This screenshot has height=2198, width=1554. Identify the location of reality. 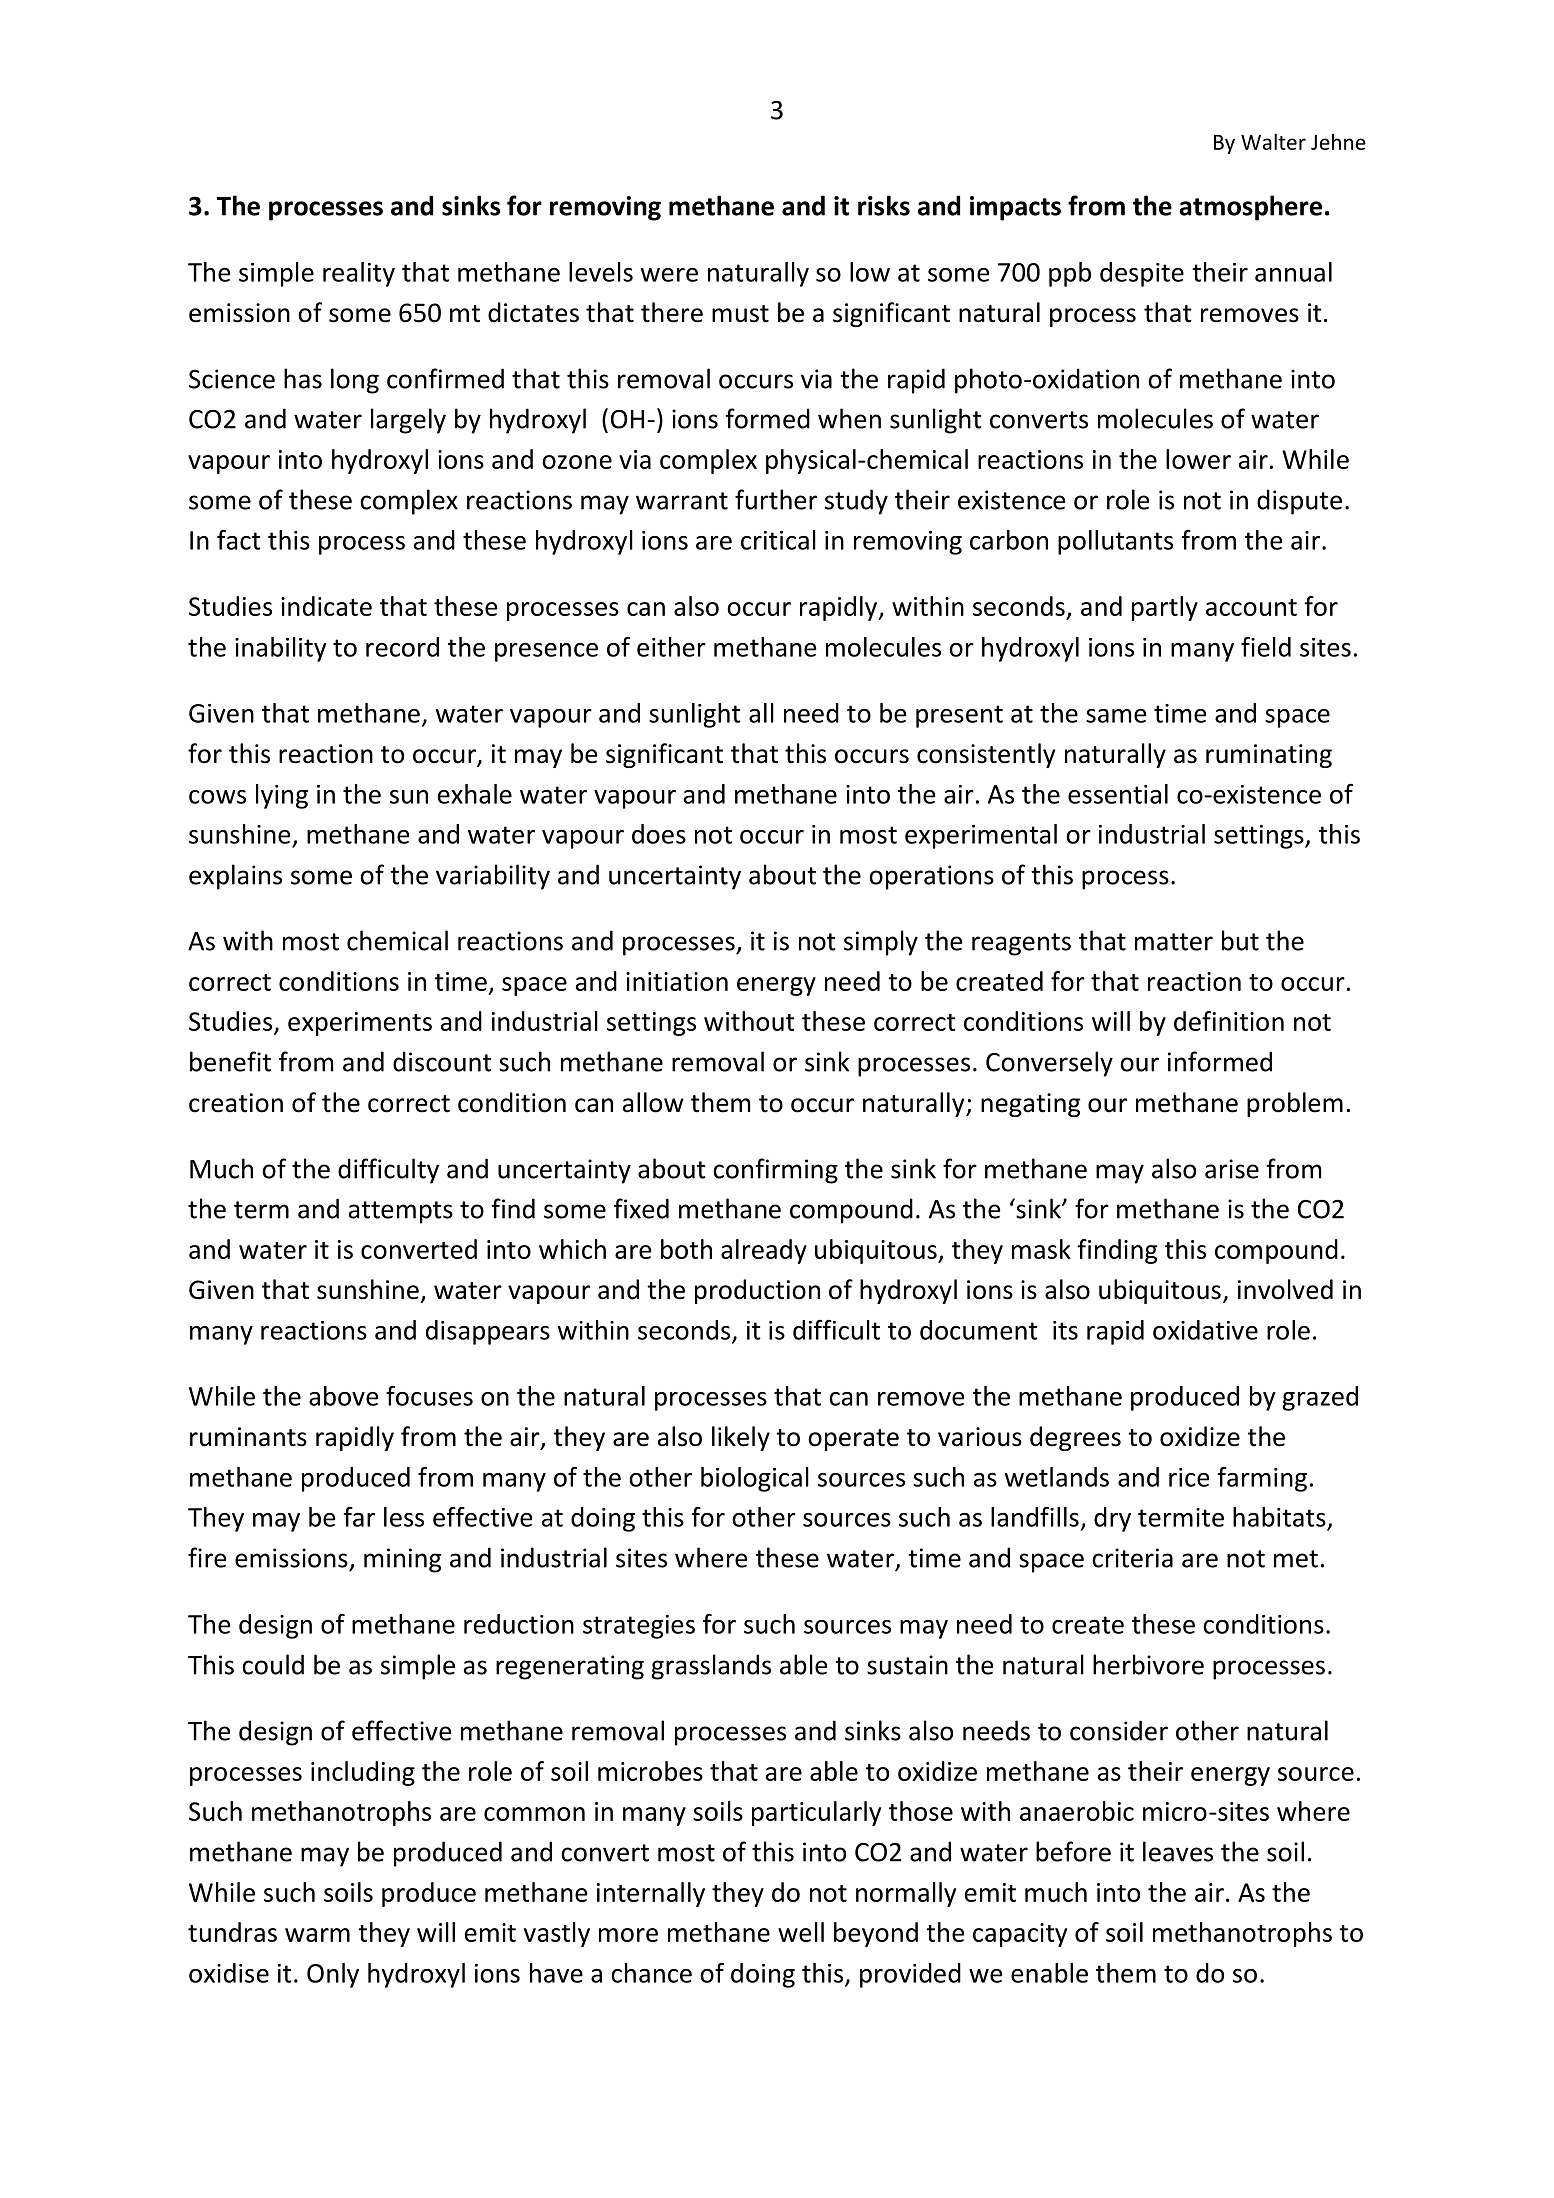
(359, 274).
